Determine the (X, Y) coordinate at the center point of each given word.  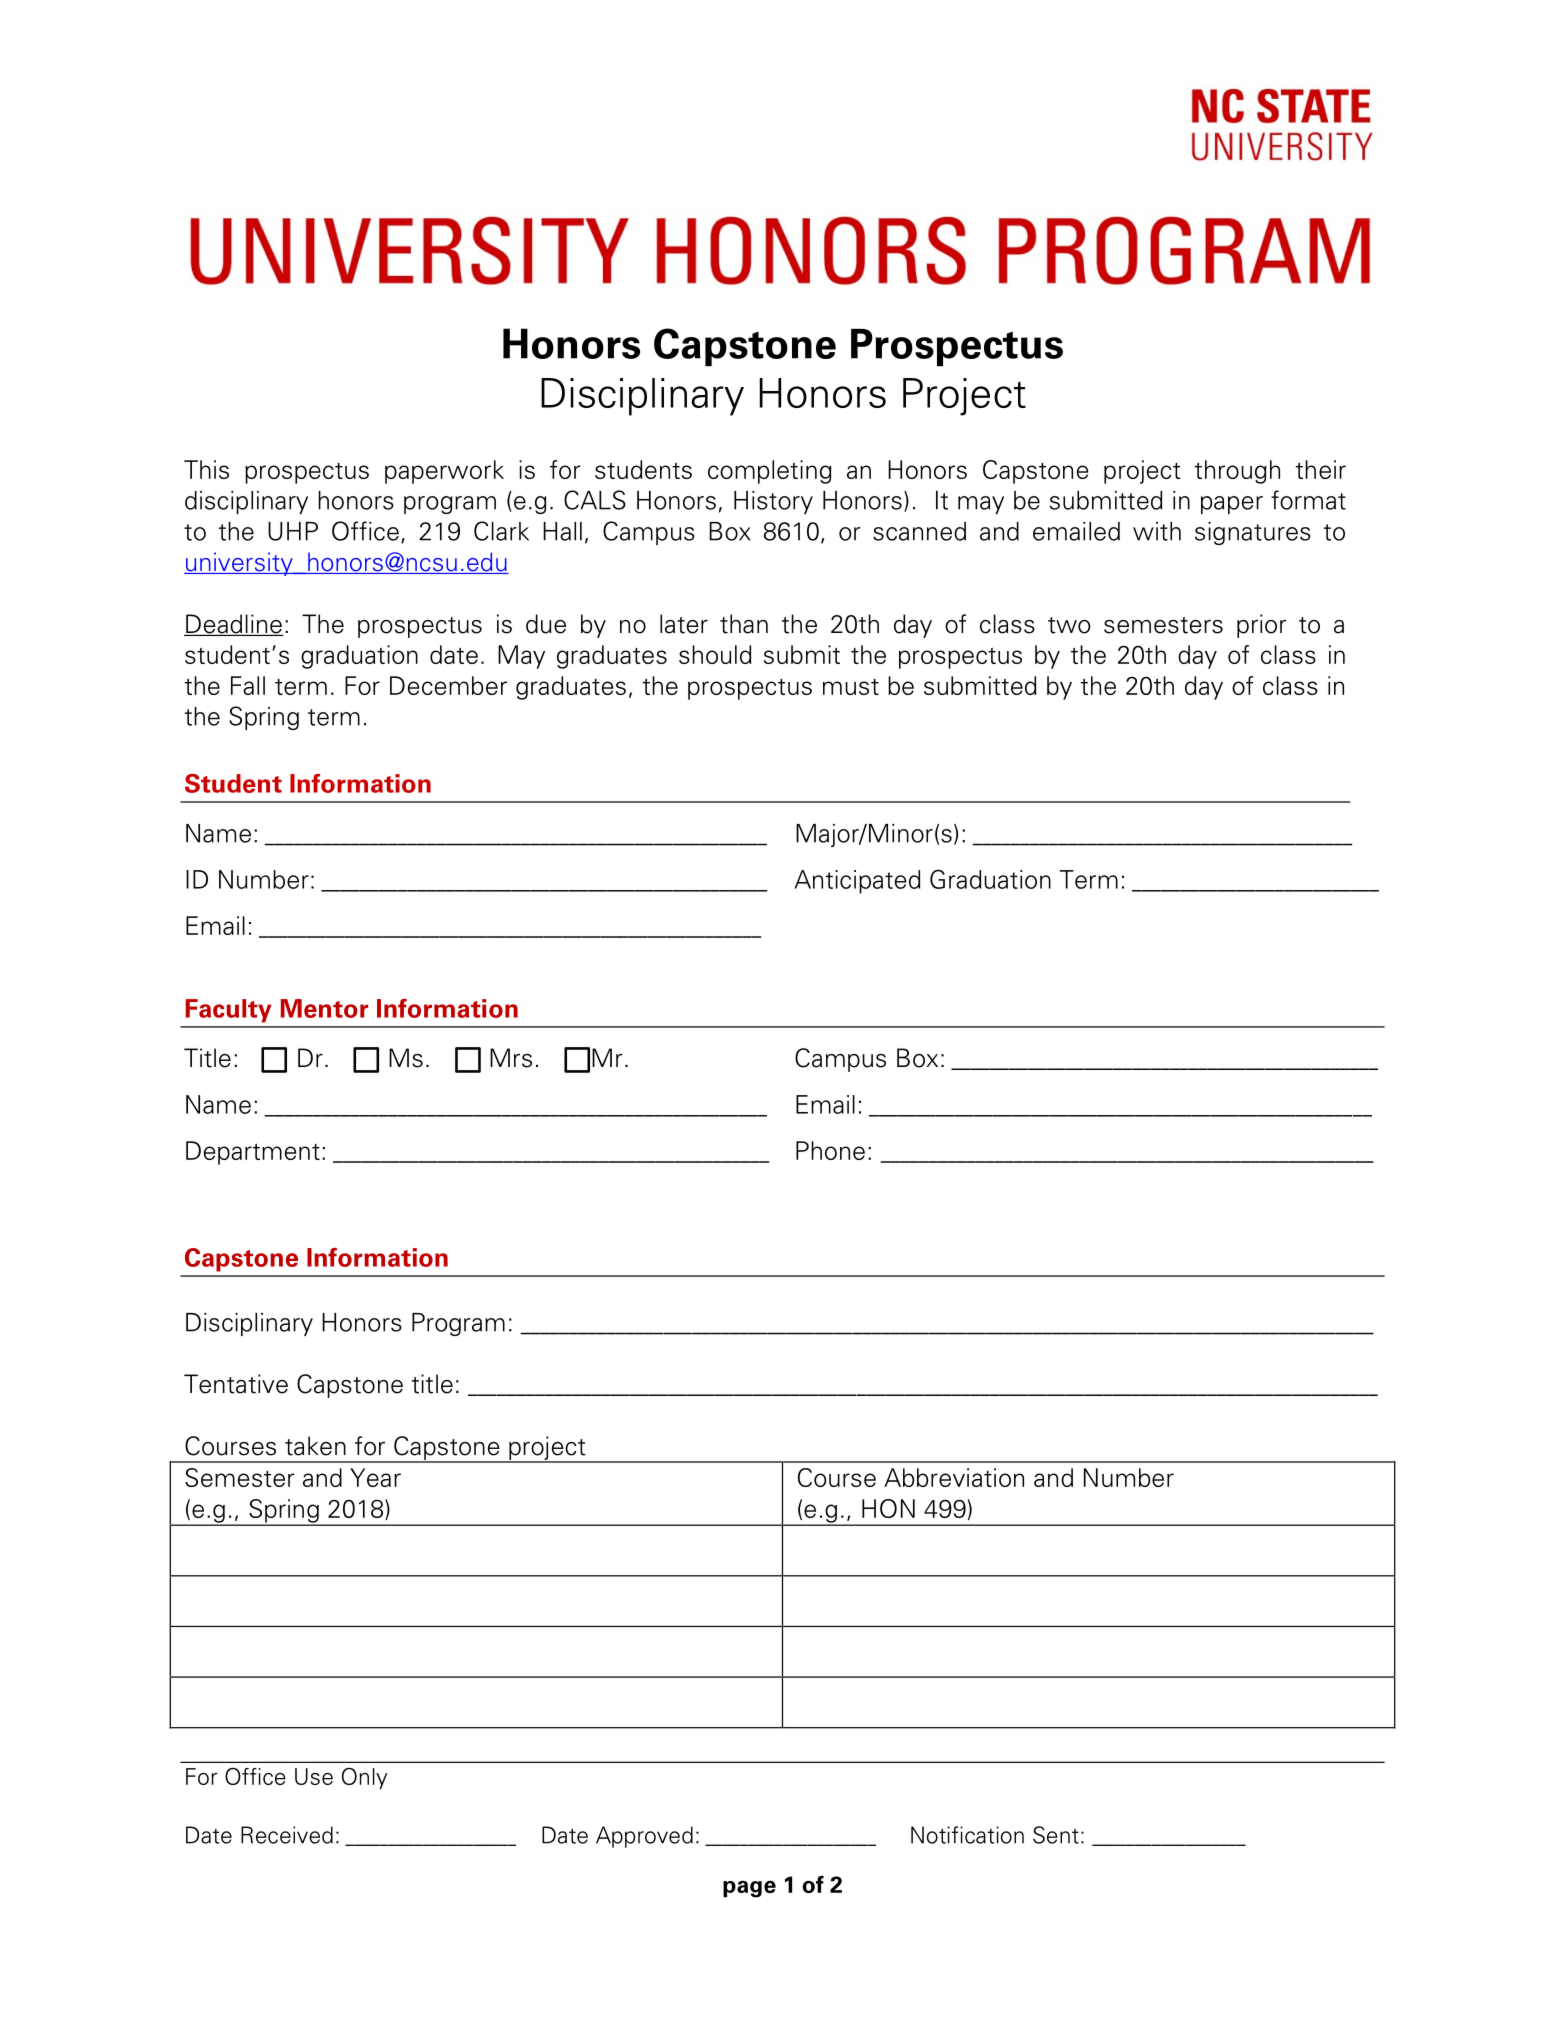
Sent (1056, 1835)
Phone (830, 1150)
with (1157, 531)
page (749, 1889)
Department (253, 1153)
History (773, 502)
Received (287, 1835)
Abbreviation (954, 1477)
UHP (293, 531)
